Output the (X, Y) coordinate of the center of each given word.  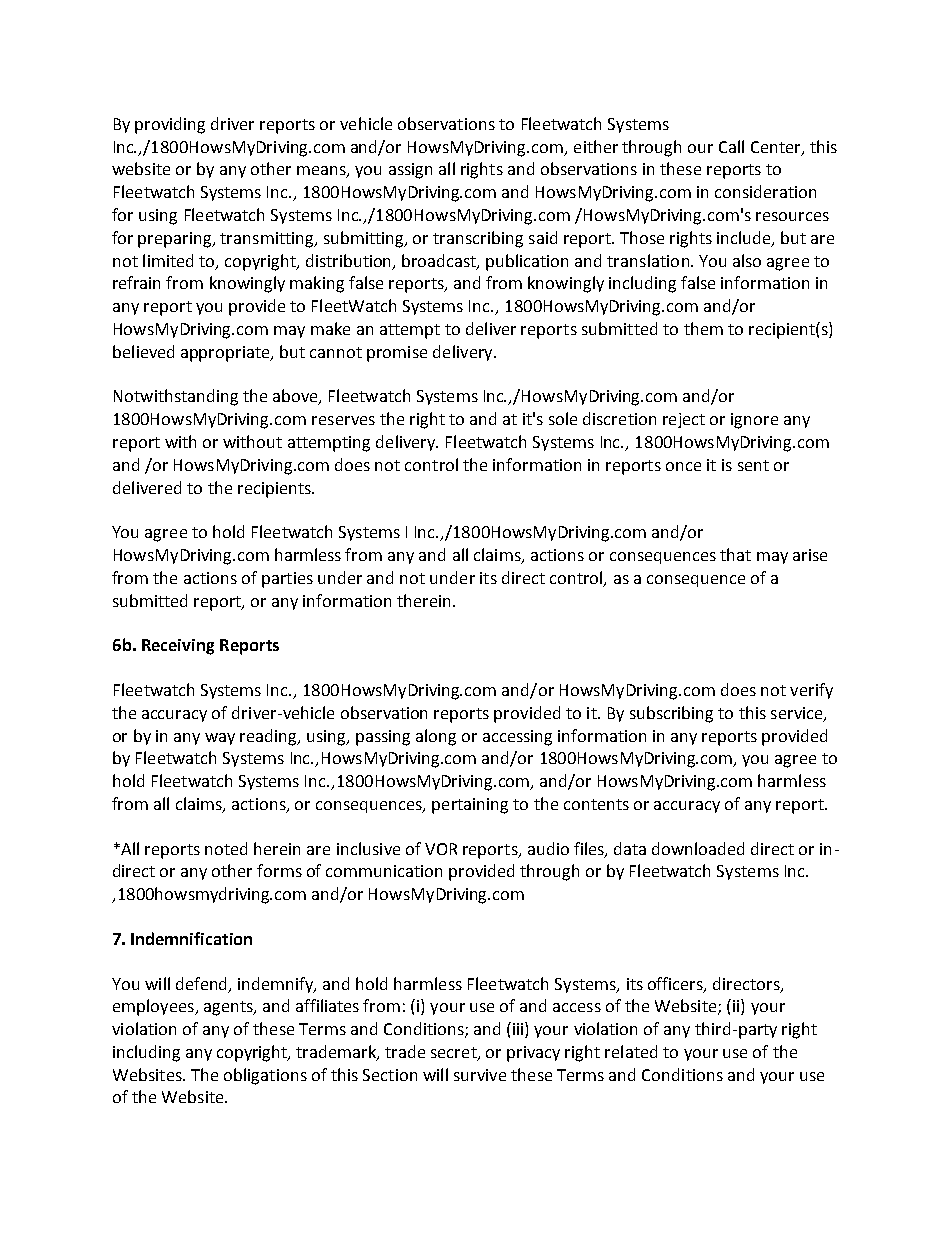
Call (731, 146)
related (631, 1051)
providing (170, 125)
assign (410, 171)
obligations (265, 1076)
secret (455, 1054)
